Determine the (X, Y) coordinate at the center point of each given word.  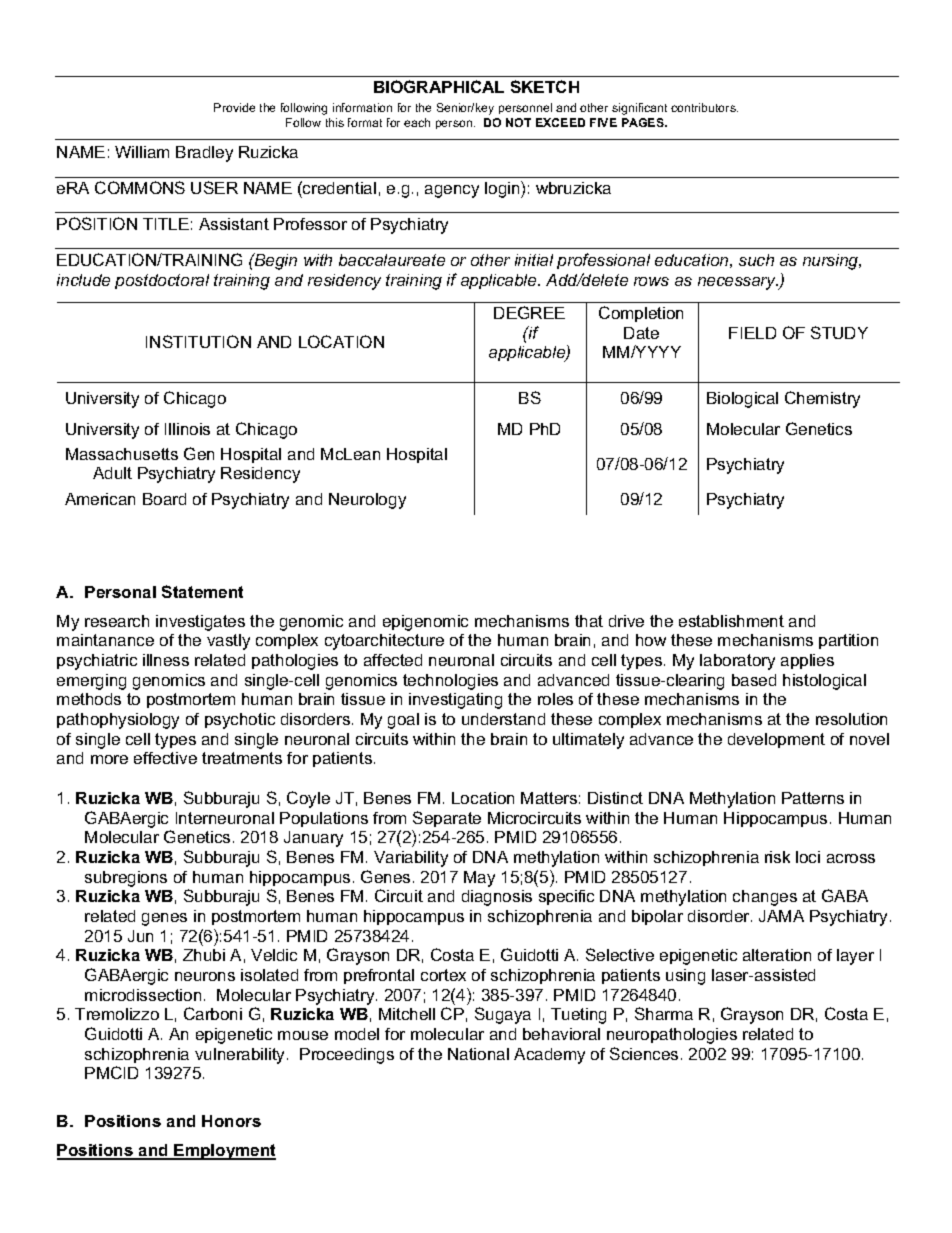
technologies (450, 682)
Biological (742, 400)
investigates (200, 623)
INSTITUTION (198, 341)
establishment (731, 621)
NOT (518, 122)
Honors (231, 1121)
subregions (126, 879)
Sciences (644, 1053)
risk (777, 857)
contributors (704, 107)
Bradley (204, 154)
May (479, 879)
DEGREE (529, 312)
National (478, 1054)
